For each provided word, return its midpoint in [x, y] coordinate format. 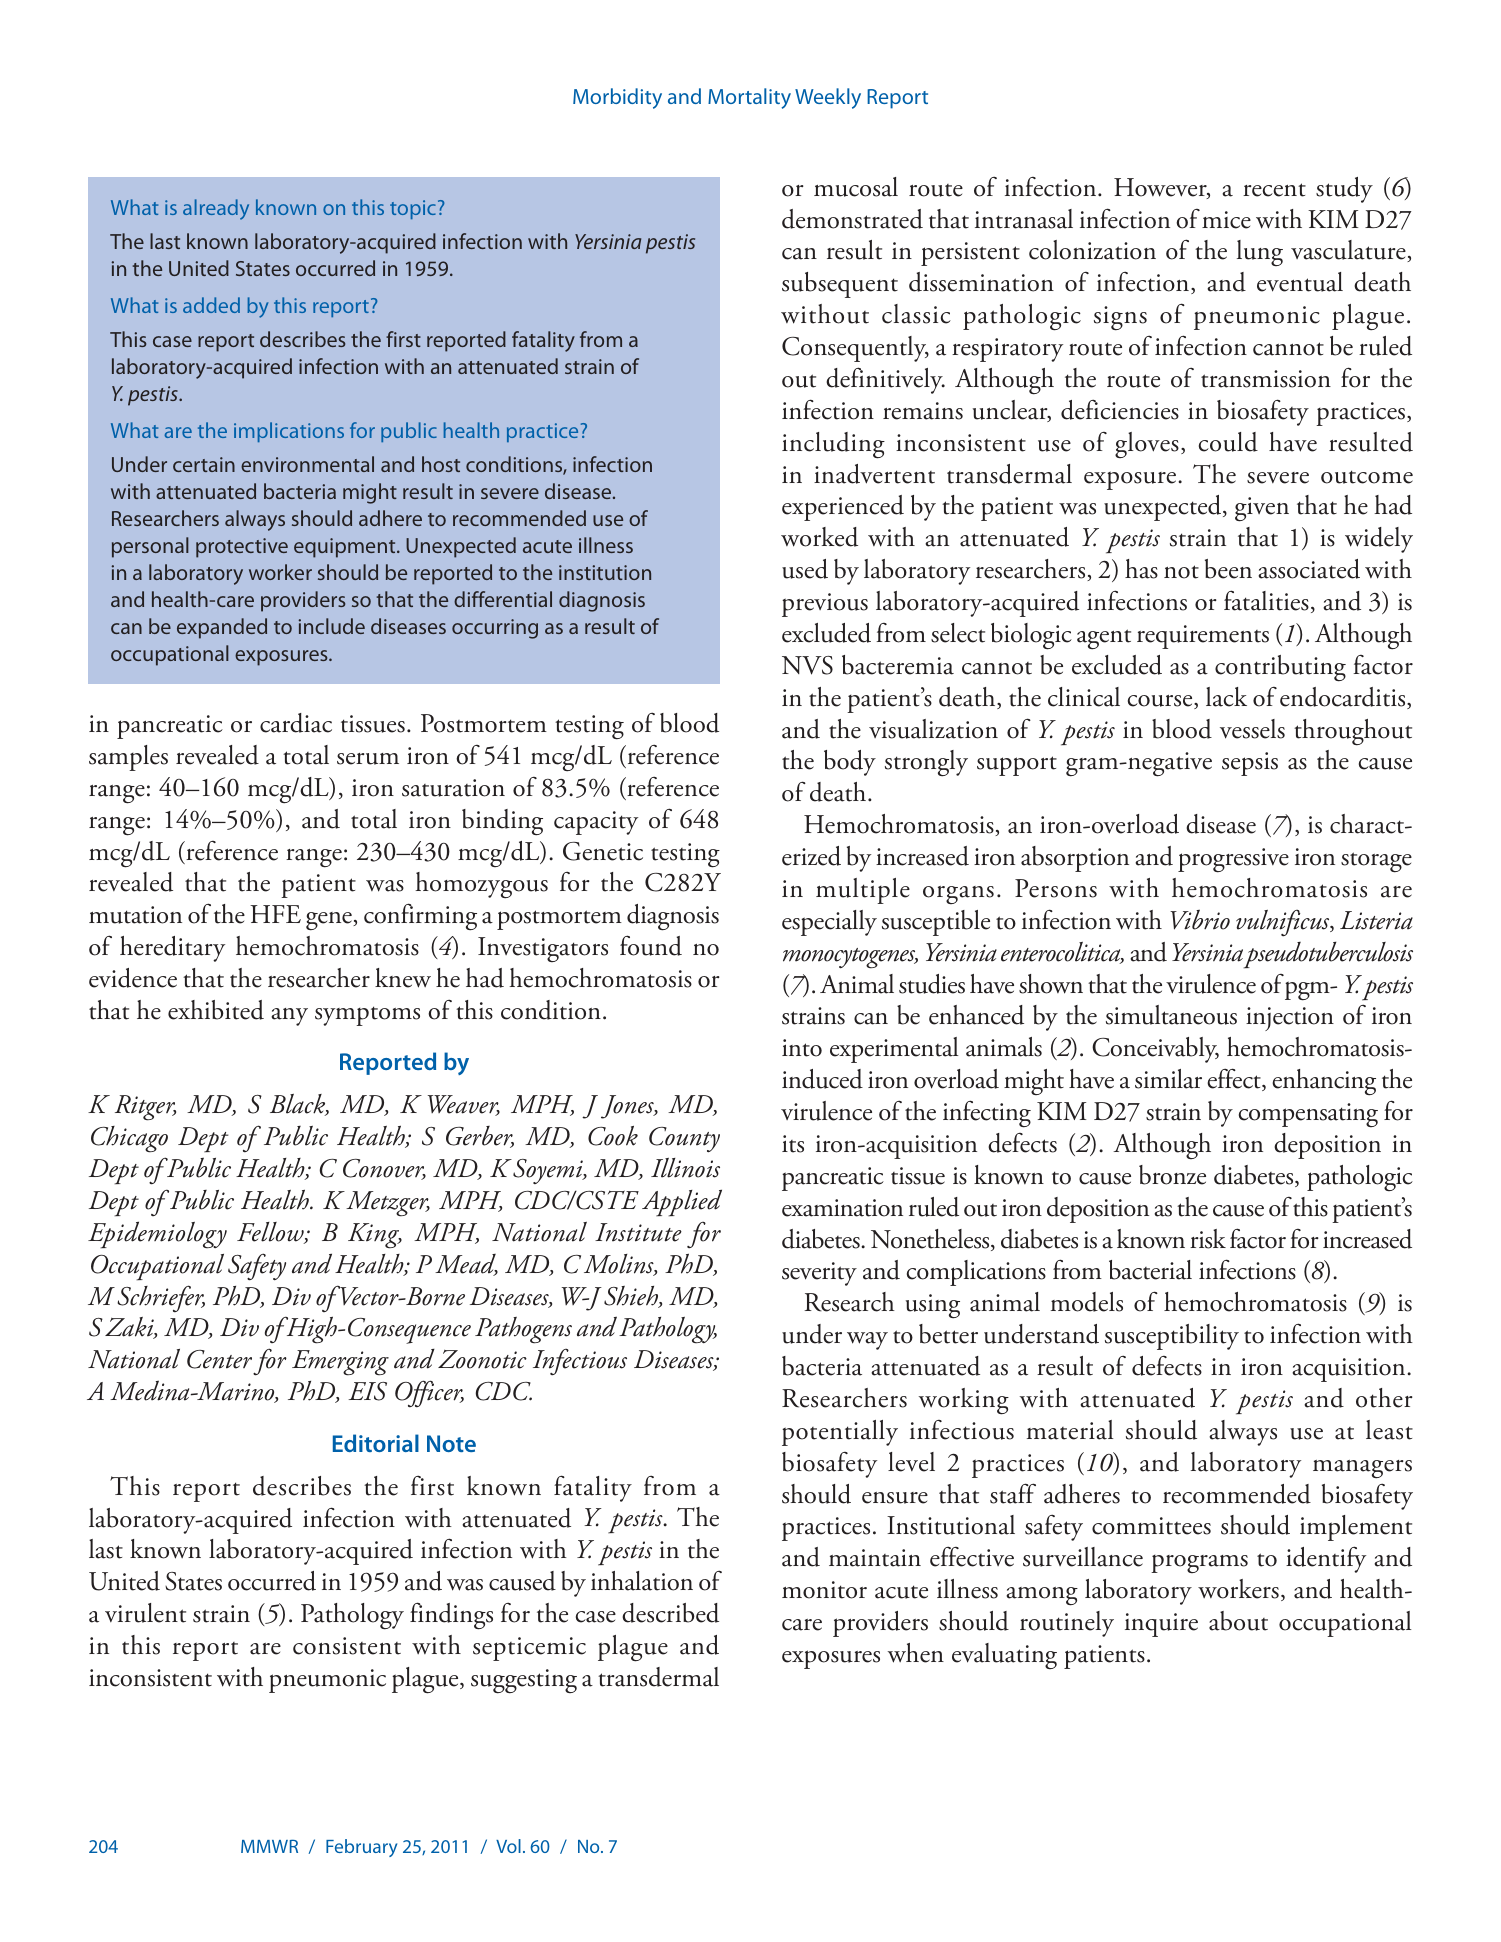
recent [1274, 190]
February [361, 1848]
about [1238, 1621]
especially [829, 923]
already [216, 209]
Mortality [749, 98]
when [916, 1653]
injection [1290, 1019]
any [289, 1017]
